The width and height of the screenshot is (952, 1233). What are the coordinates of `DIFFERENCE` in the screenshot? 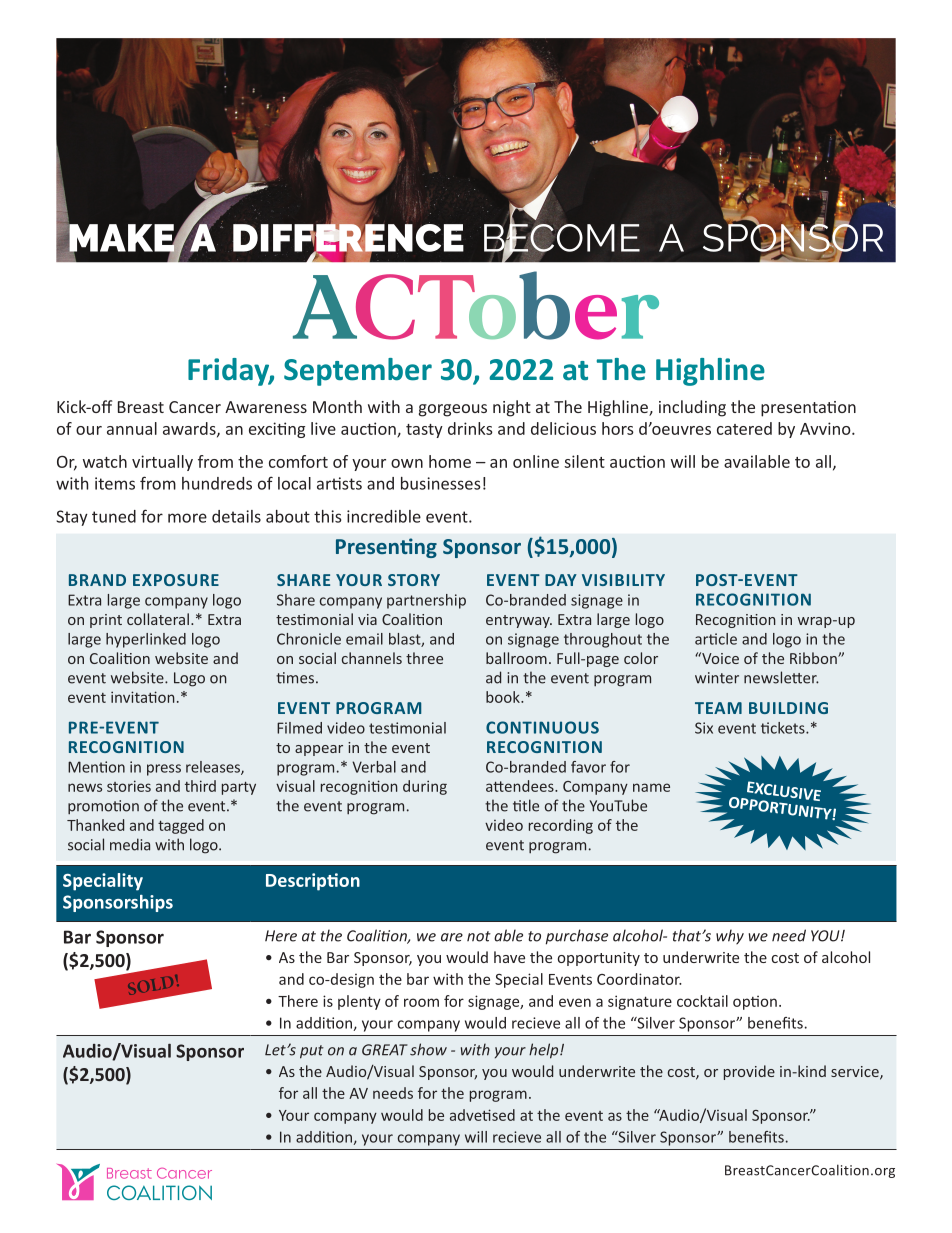 It's located at (348, 238).
